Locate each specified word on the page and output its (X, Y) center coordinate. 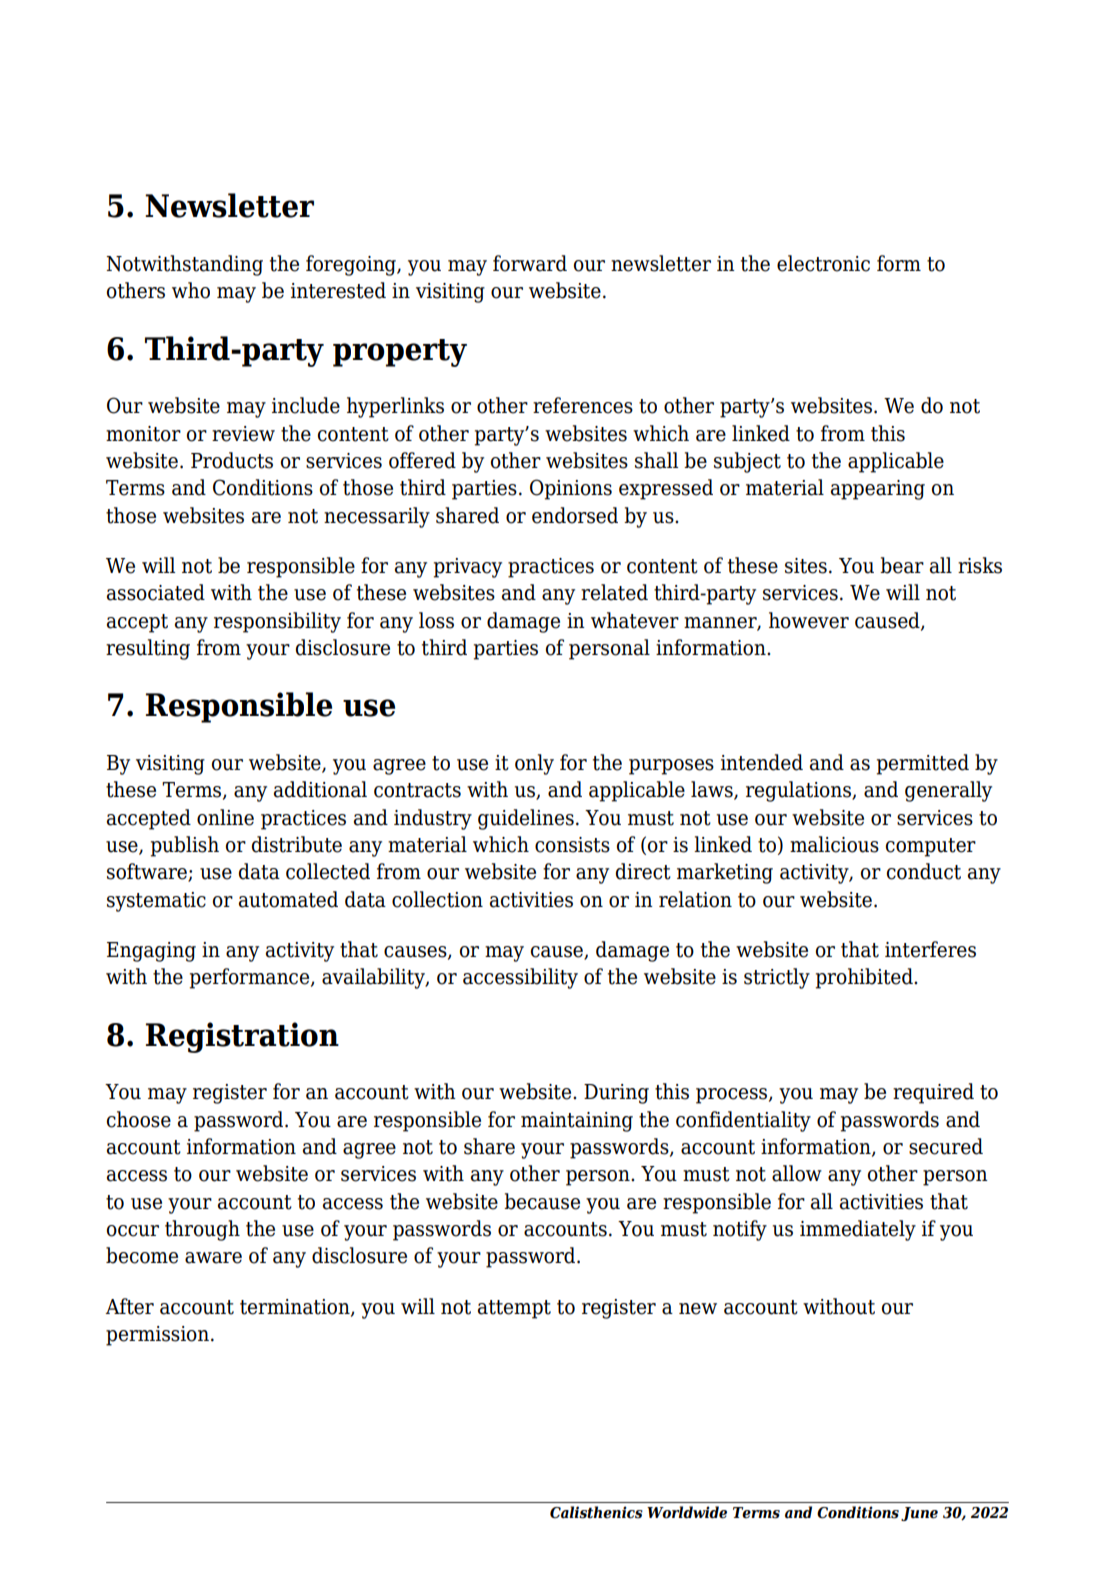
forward (530, 263)
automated (288, 899)
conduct (924, 871)
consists (572, 845)
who (191, 290)
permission (157, 1336)
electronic (823, 263)
